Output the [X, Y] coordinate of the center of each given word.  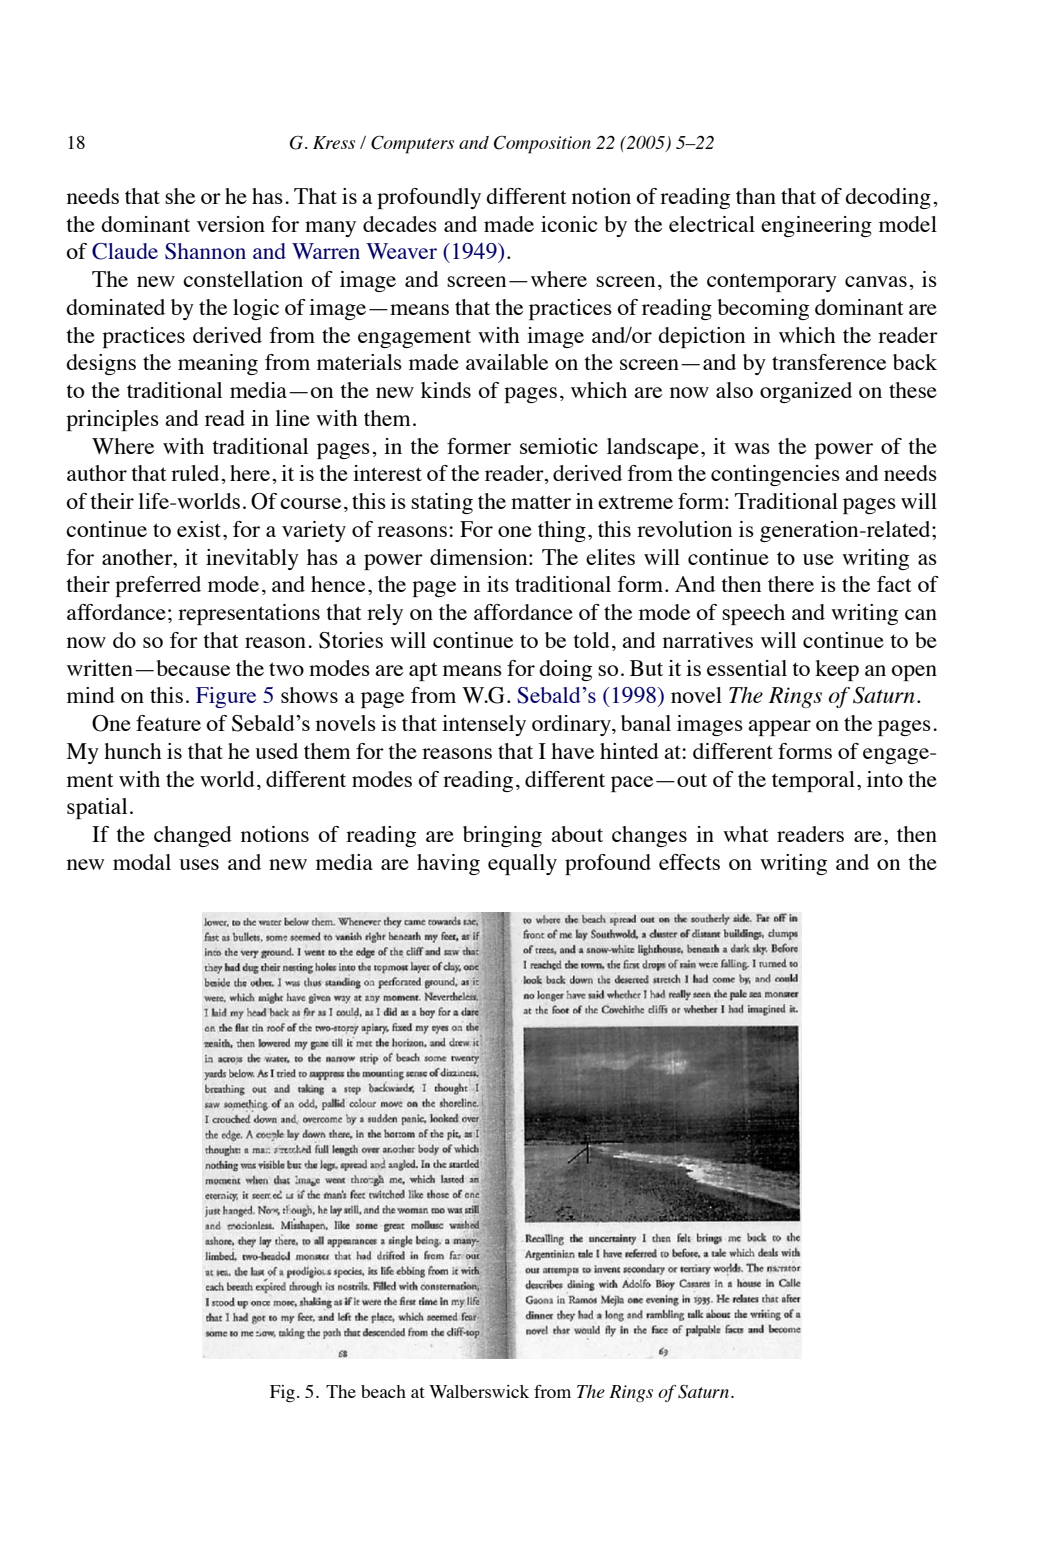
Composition [542, 145]
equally [522, 864]
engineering [816, 226]
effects [689, 862]
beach [383, 1391]
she [180, 196]
